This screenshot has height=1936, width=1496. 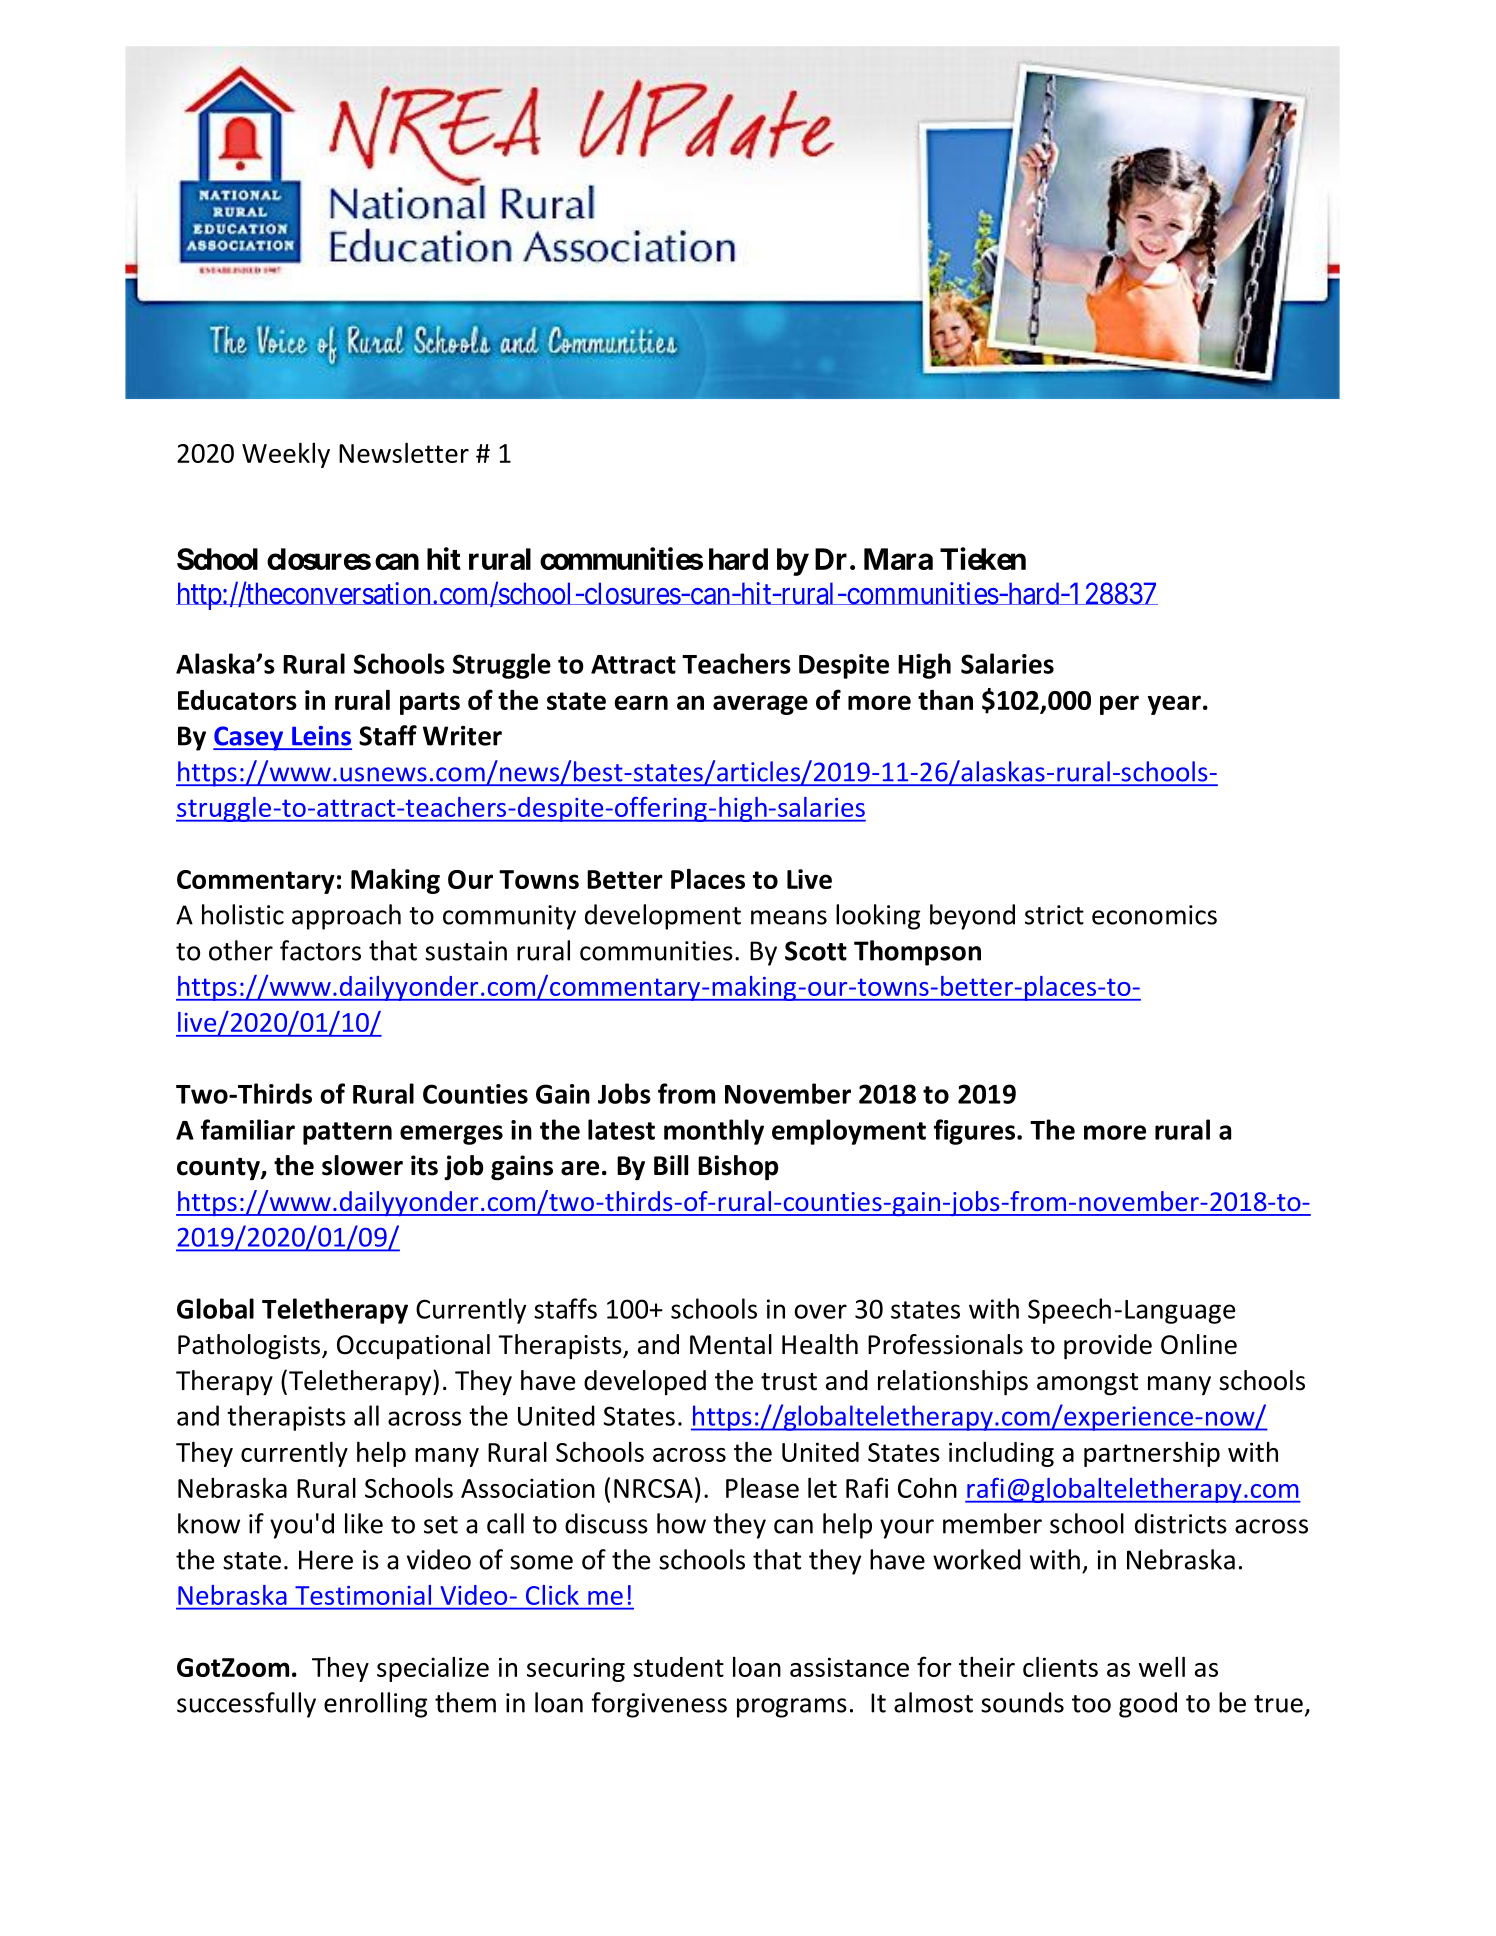 What do you see at coordinates (286, 455) in the screenshot?
I see `Weekly` at bounding box center [286, 455].
